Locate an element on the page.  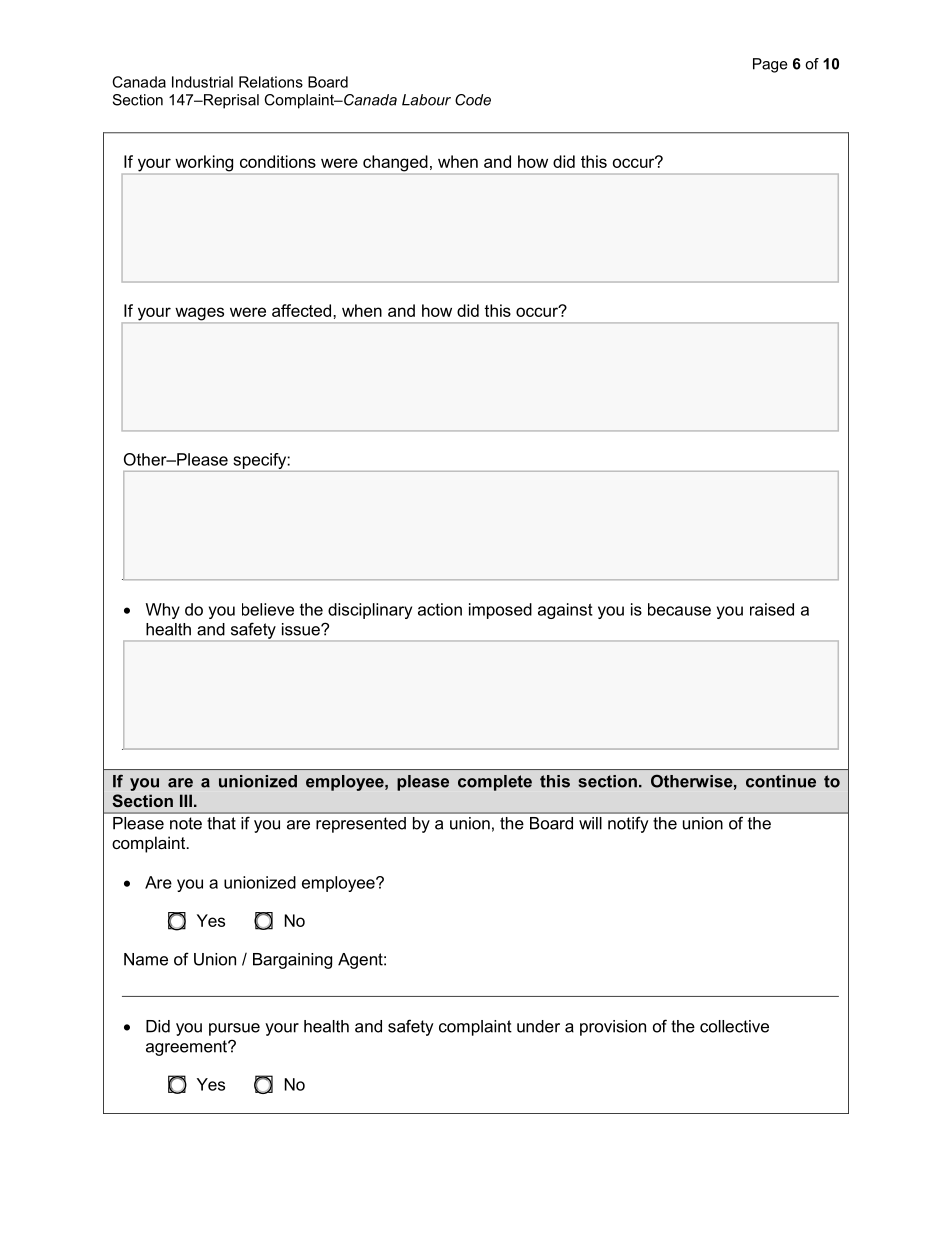
Page is located at coordinates (770, 65).
